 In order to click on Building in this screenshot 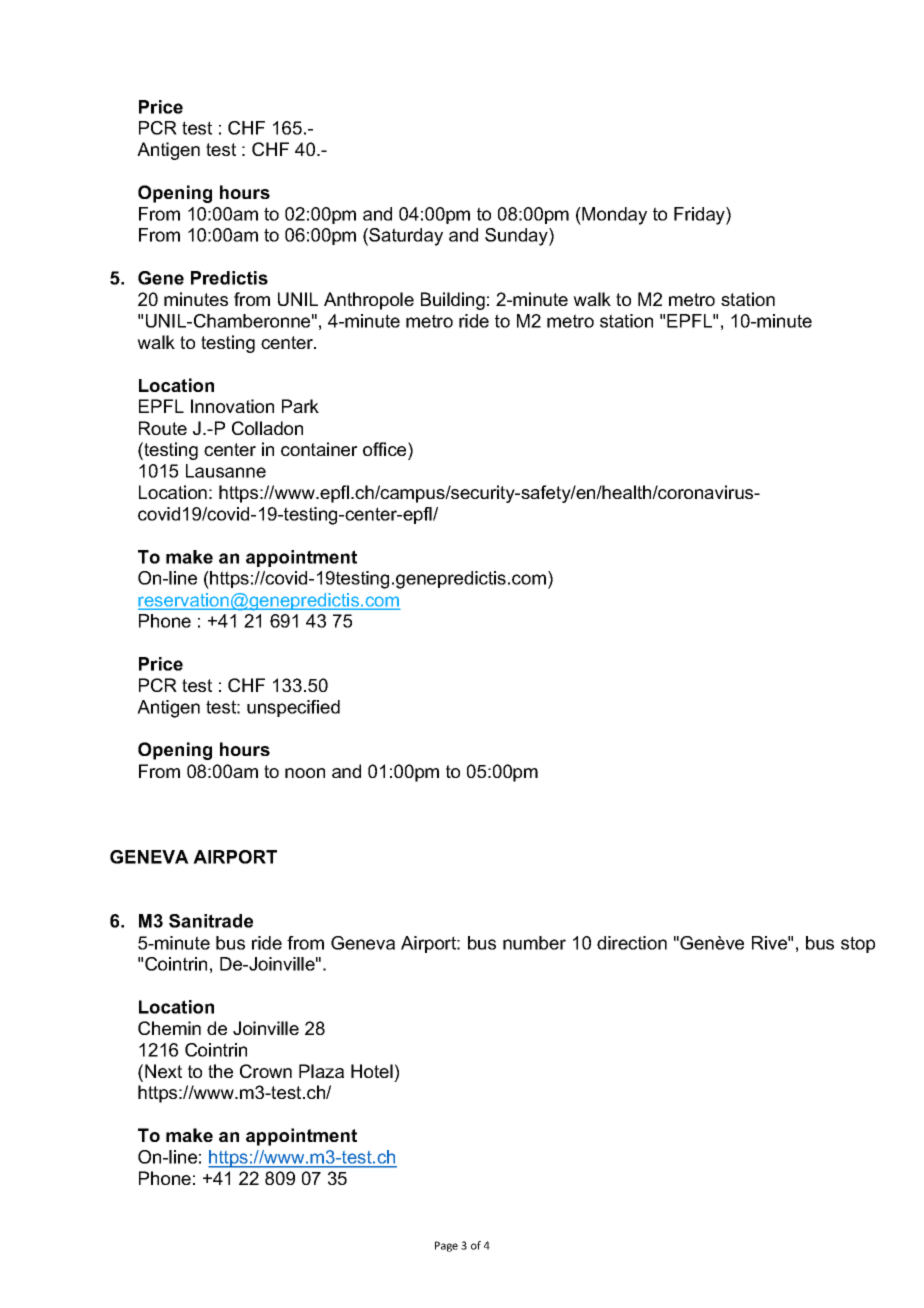, I will do `click(453, 301)`.
